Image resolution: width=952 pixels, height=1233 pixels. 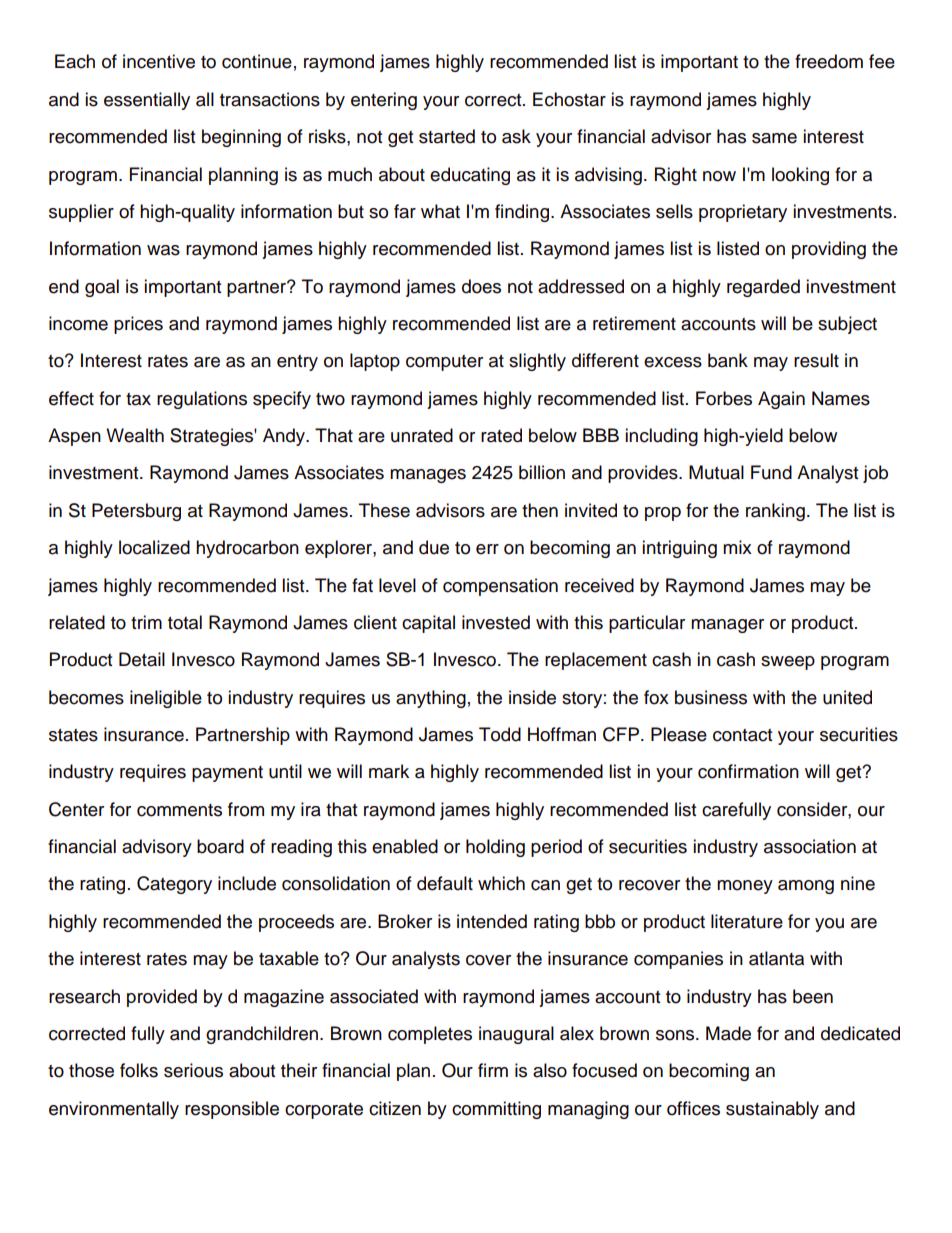 I want to click on among, so click(x=806, y=887).
